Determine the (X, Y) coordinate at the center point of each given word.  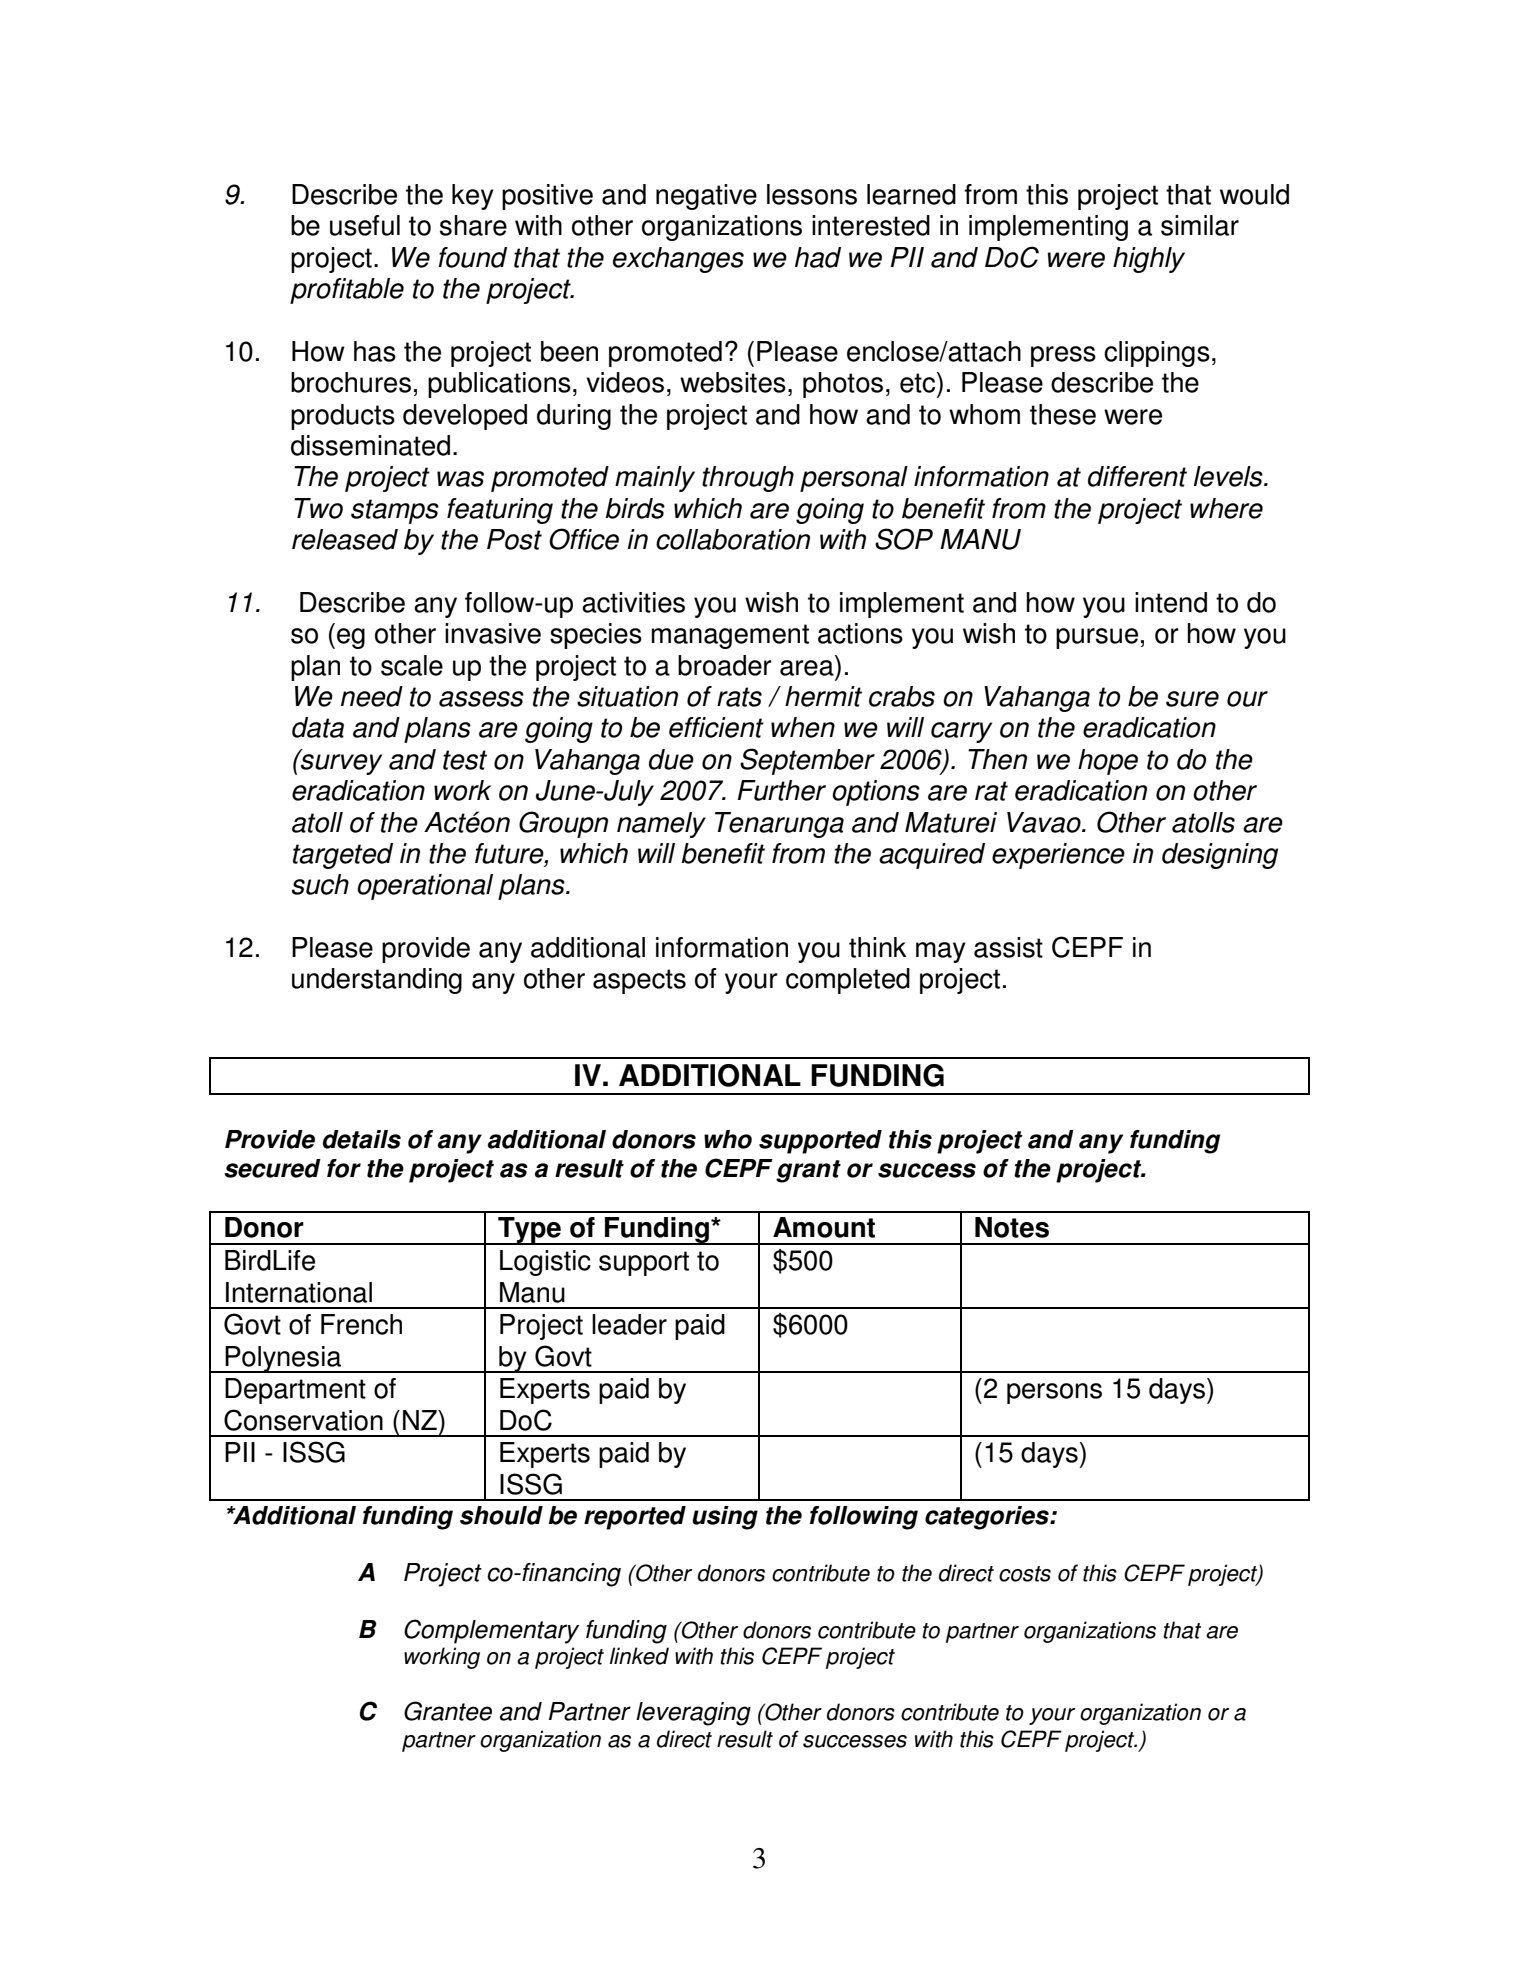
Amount (824, 1227)
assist (1008, 947)
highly (1149, 260)
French (361, 1324)
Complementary (491, 1631)
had (818, 257)
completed (848, 981)
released (345, 539)
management (730, 636)
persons (1054, 1393)
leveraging (693, 1714)
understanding (377, 981)
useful (365, 225)
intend (1171, 602)
